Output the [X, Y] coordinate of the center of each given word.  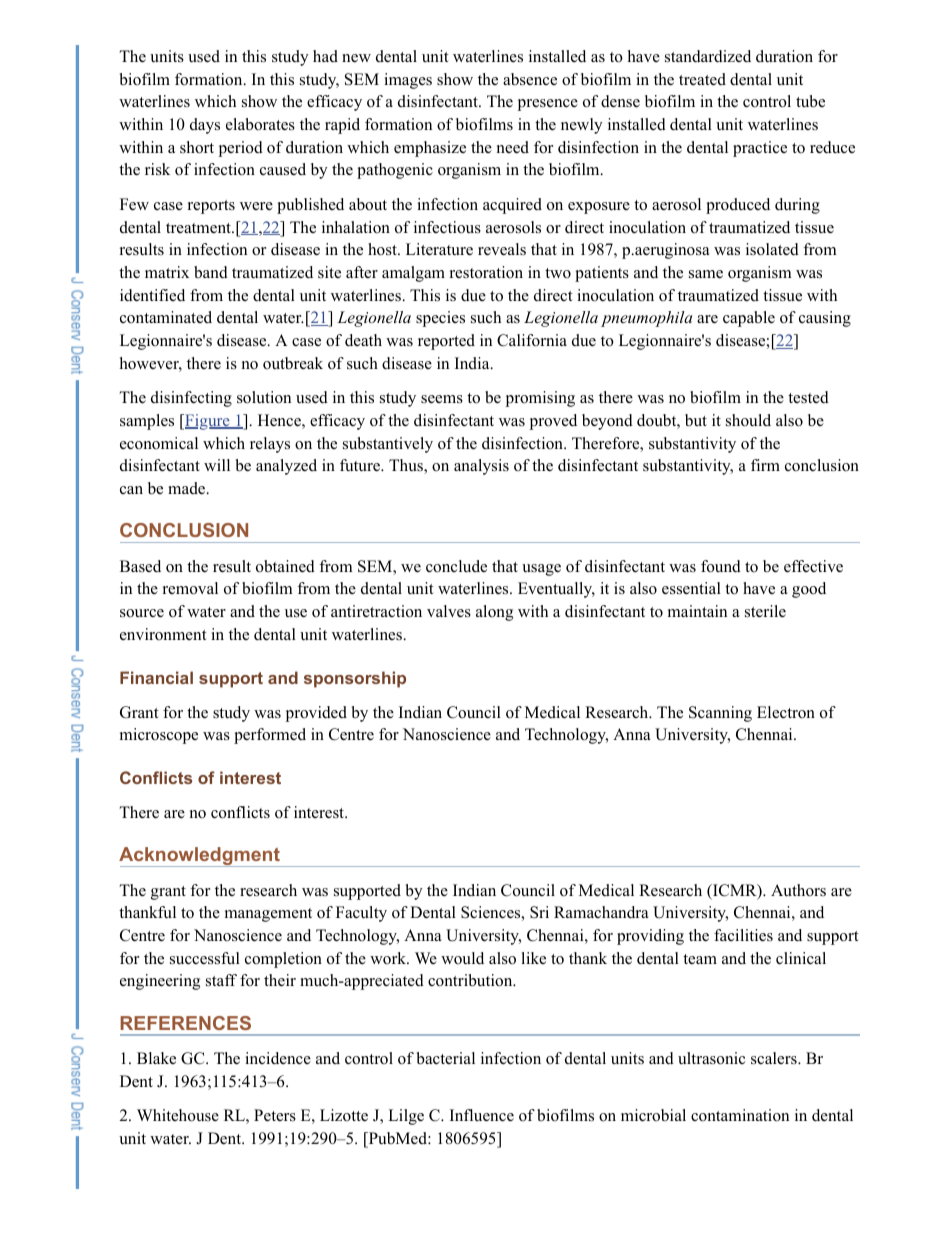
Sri [539, 912]
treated [702, 79]
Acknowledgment [200, 857]
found [721, 566]
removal [190, 588]
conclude [456, 566]
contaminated [166, 317]
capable [749, 319]
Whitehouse [178, 1115]
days [205, 126]
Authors [798, 890]
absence [530, 79]
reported [446, 342]
